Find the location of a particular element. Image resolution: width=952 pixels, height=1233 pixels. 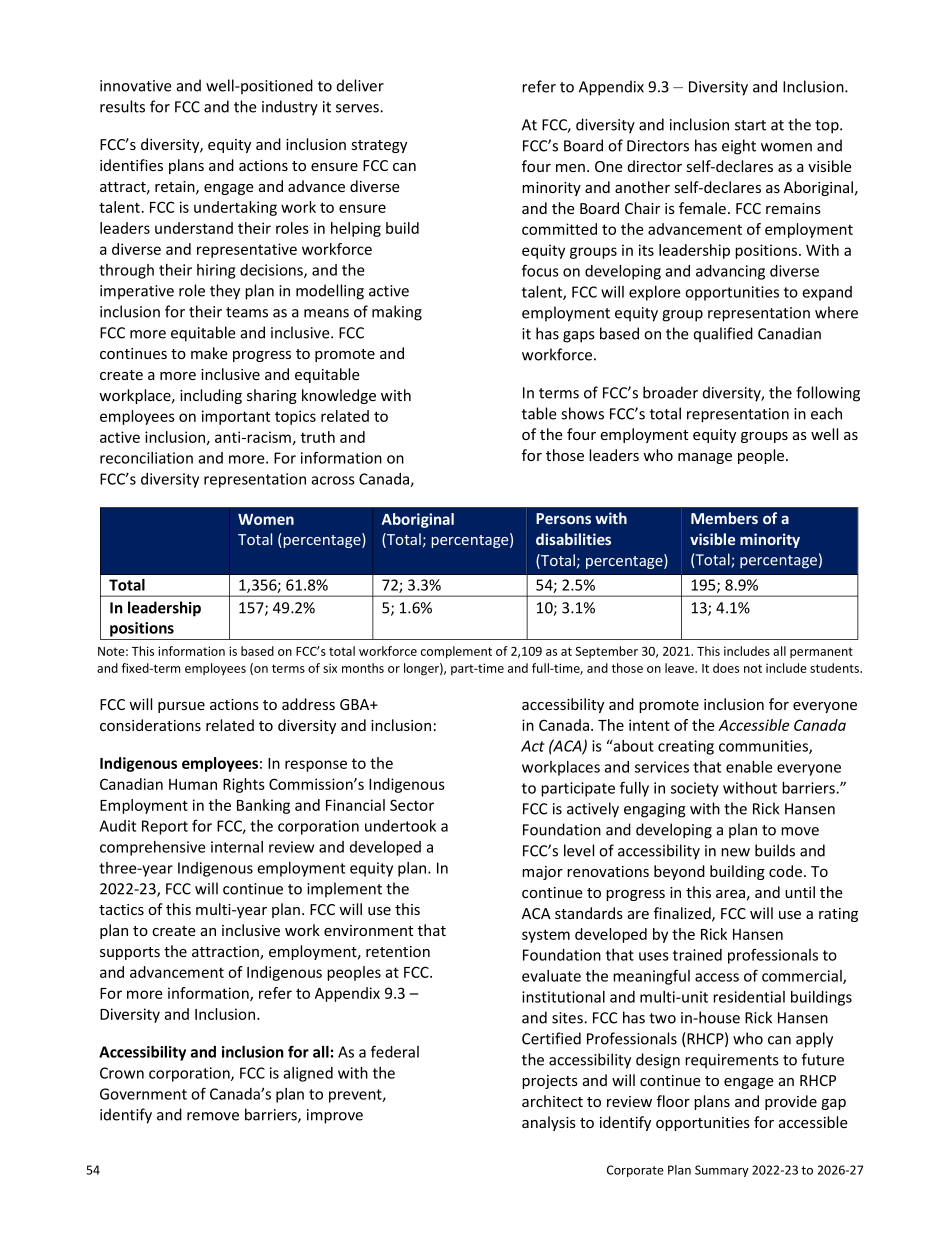

make is located at coordinates (209, 353).
